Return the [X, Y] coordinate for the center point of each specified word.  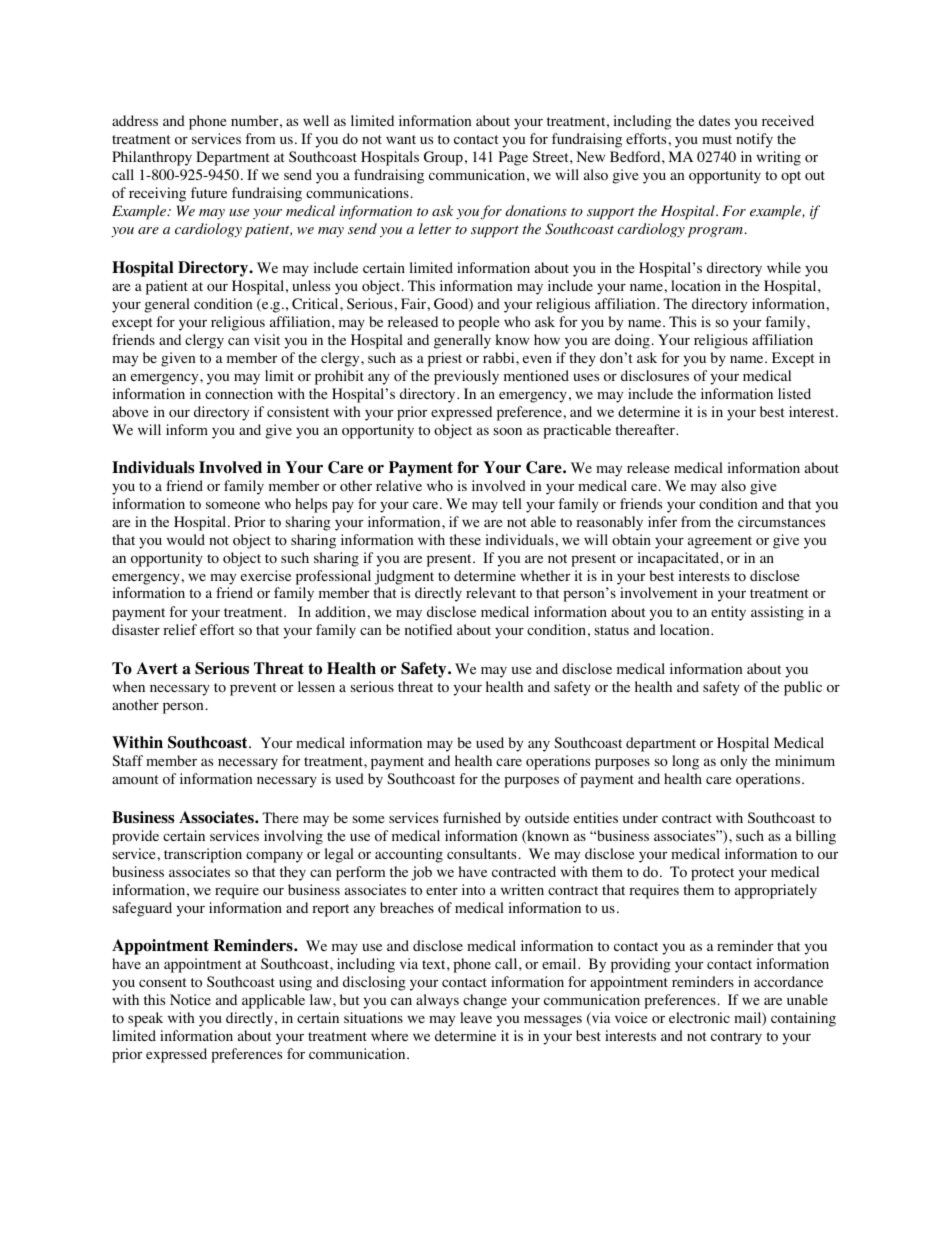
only [733, 762]
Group [443, 158]
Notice [190, 1000]
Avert [157, 668]
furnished [472, 817]
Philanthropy [152, 158]
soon [508, 432]
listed [794, 393]
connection [239, 394]
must [717, 139]
